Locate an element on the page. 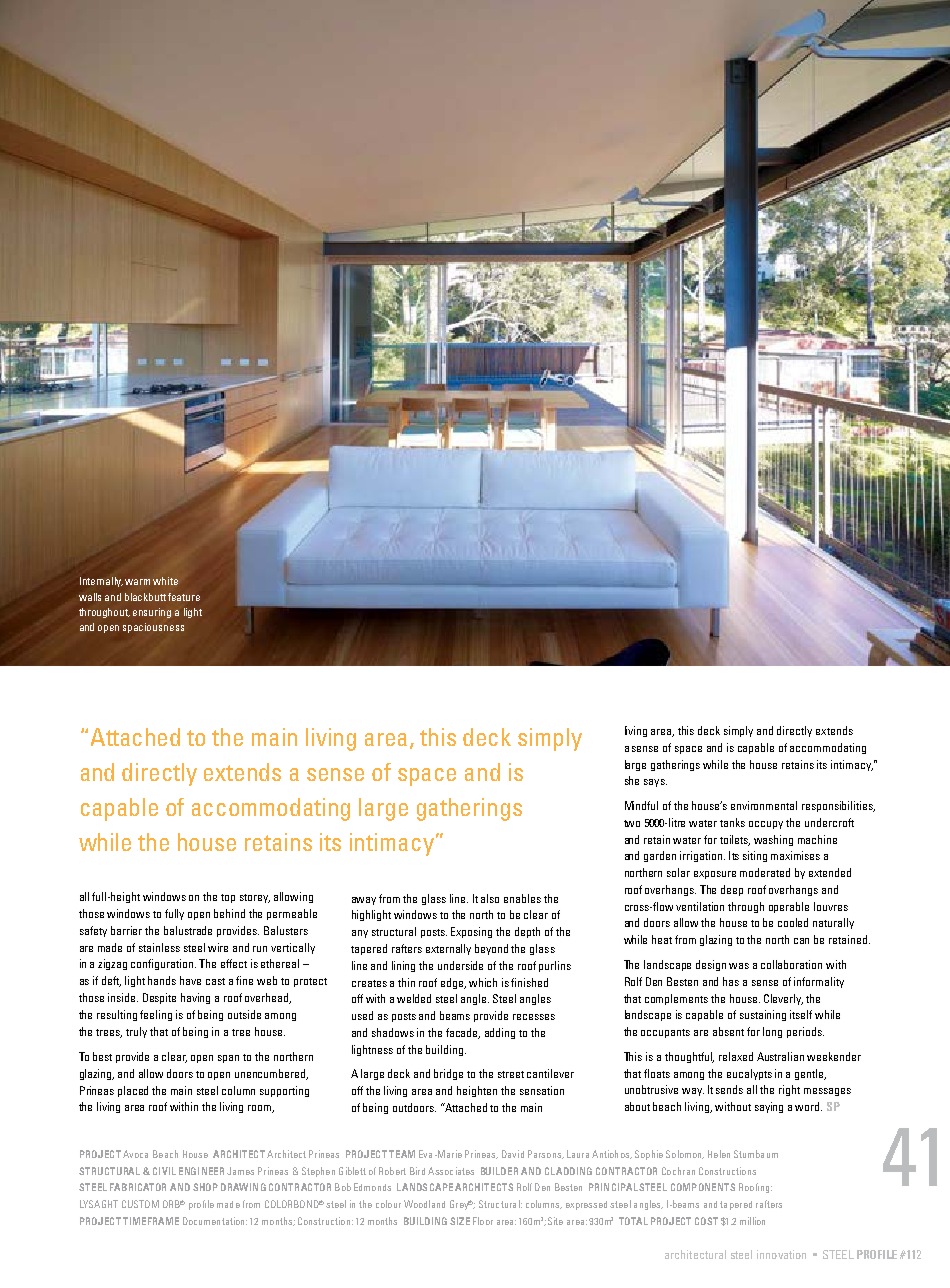 The image size is (950, 1288). sends is located at coordinates (729, 1089).
